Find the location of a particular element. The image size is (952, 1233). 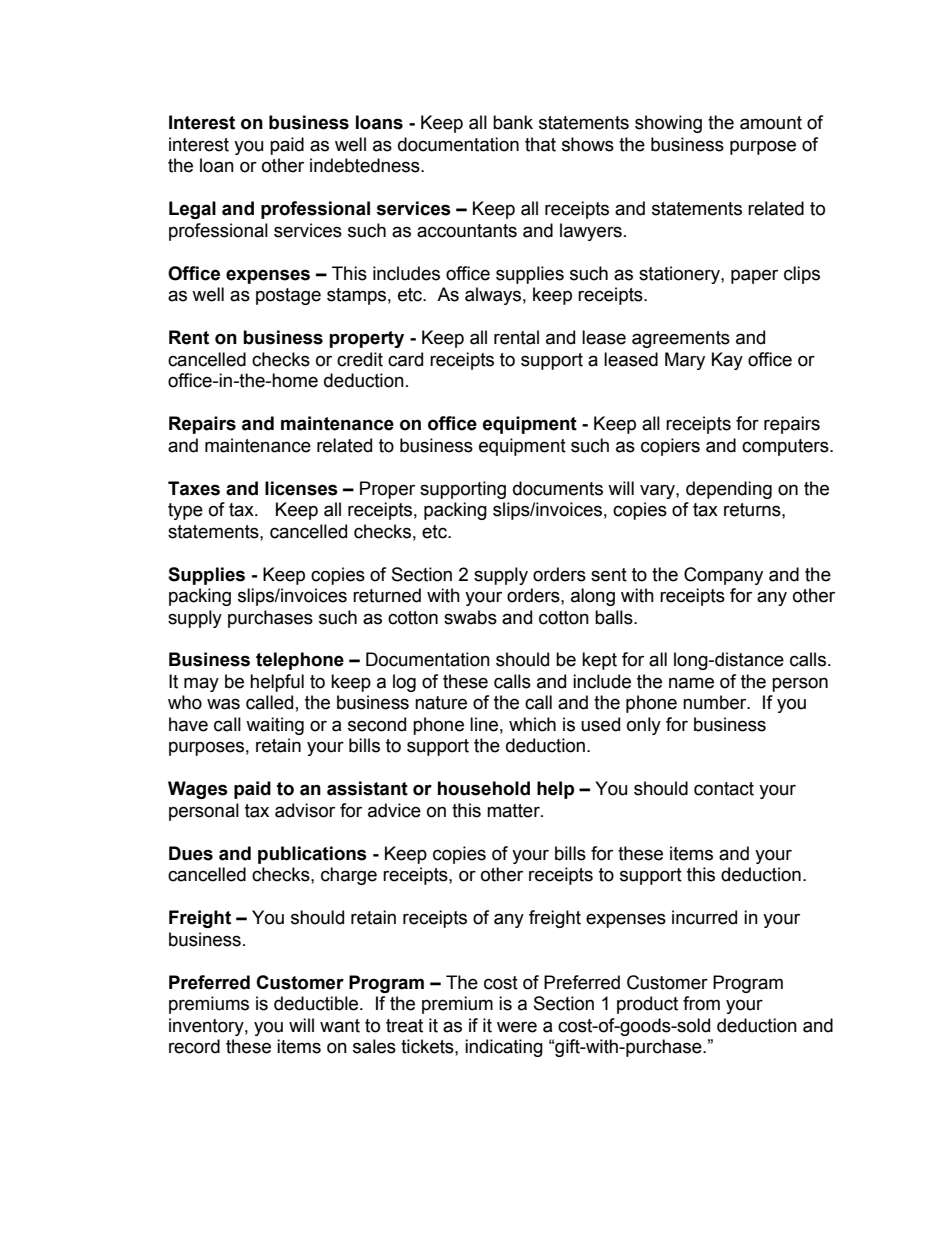

contact is located at coordinates (724, 789).
